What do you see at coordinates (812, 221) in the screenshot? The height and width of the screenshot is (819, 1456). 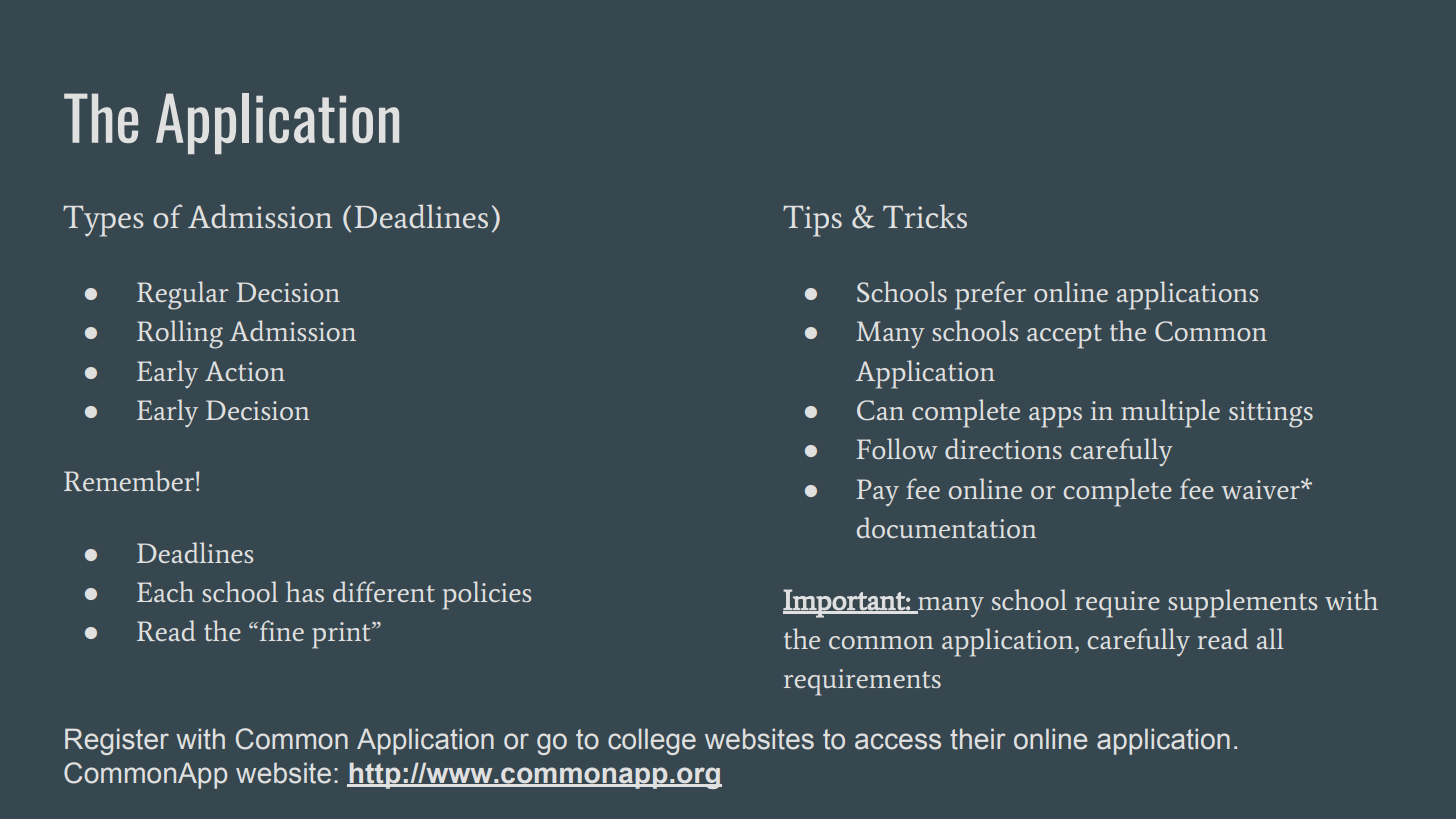 I see `Tips` at bounding box center [812, 221].
